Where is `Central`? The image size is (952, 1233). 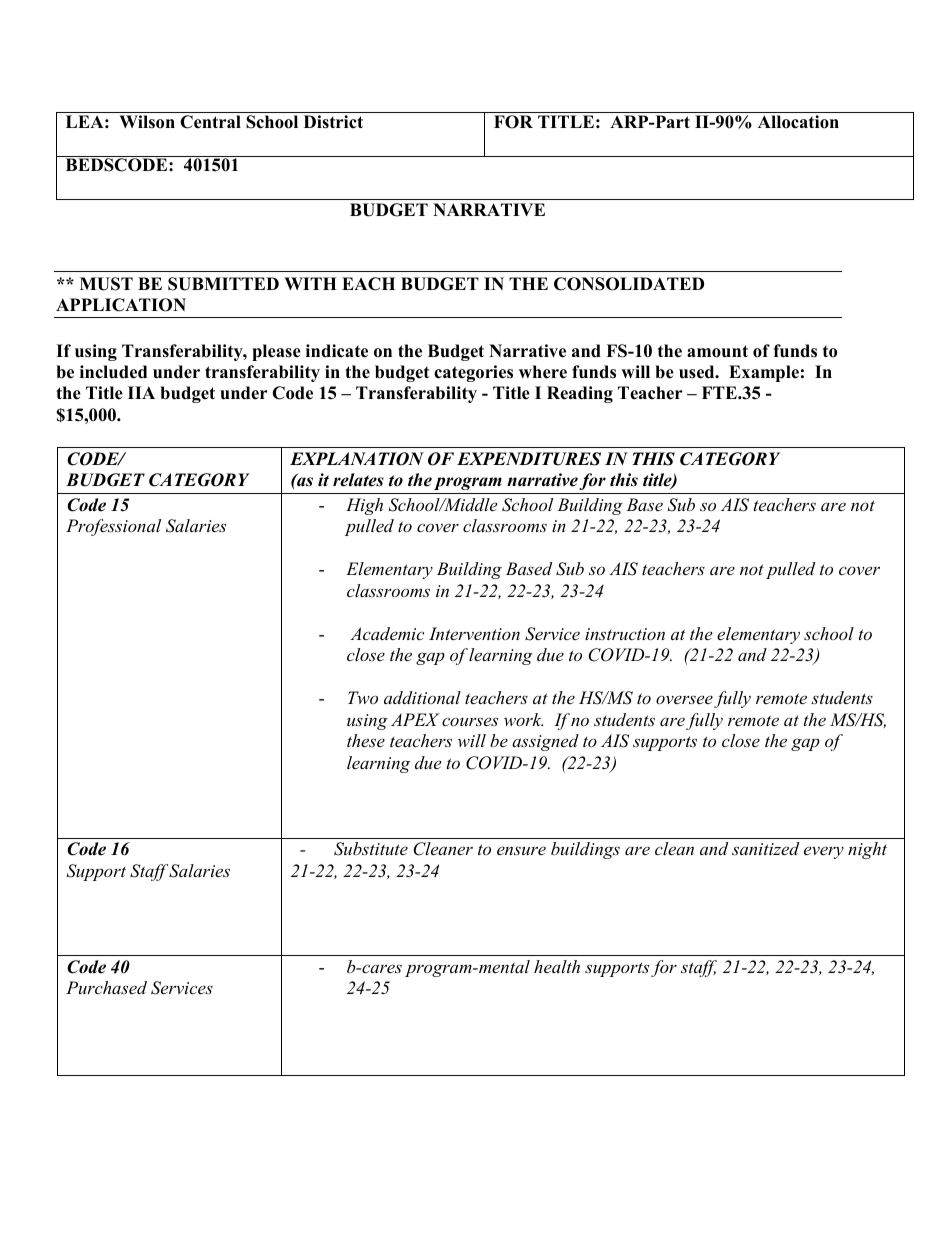
Central is located at coordinates (210, 122).
